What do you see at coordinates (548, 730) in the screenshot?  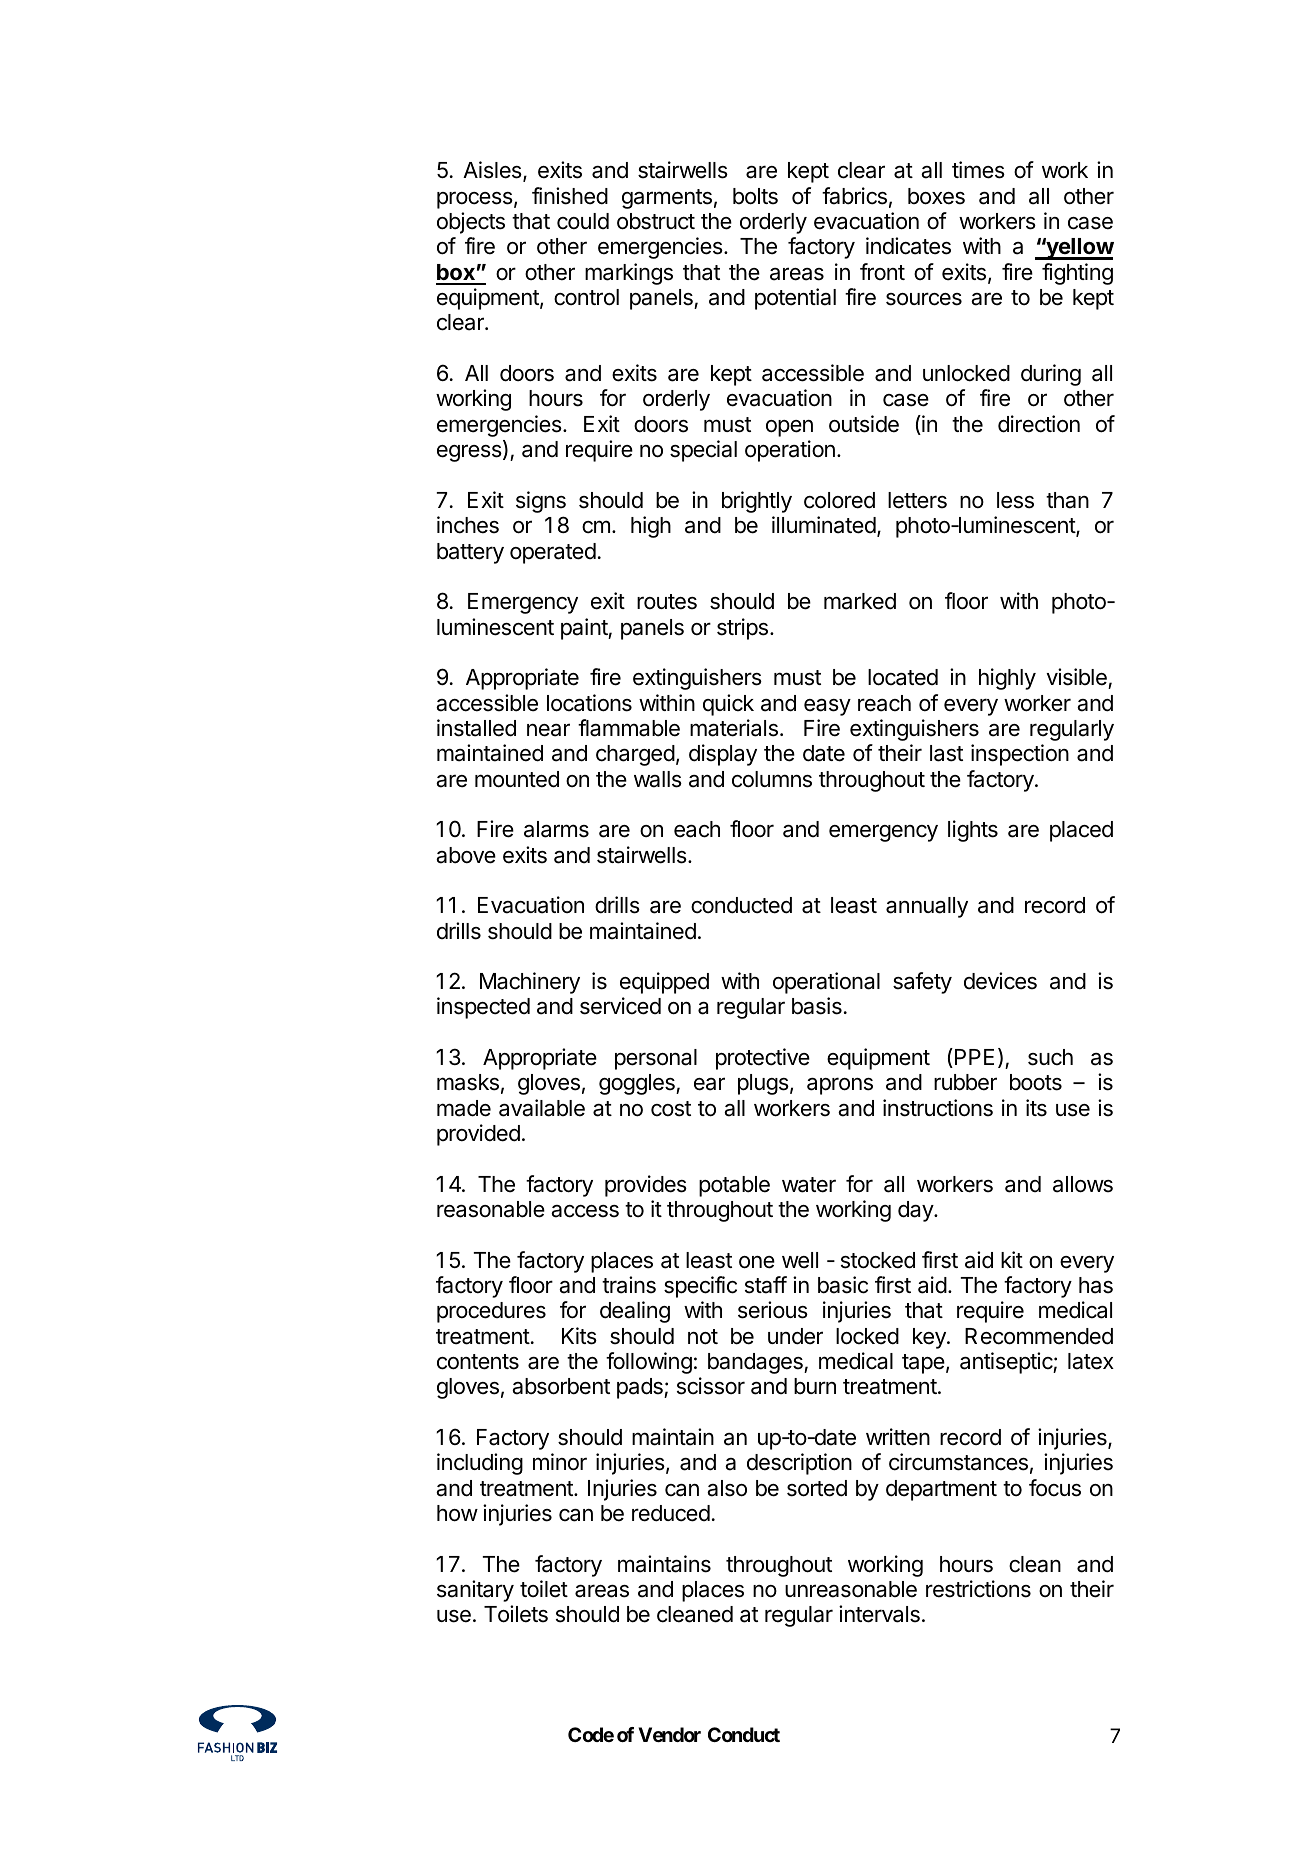 I see `near` at bounding box center [548, 730].
